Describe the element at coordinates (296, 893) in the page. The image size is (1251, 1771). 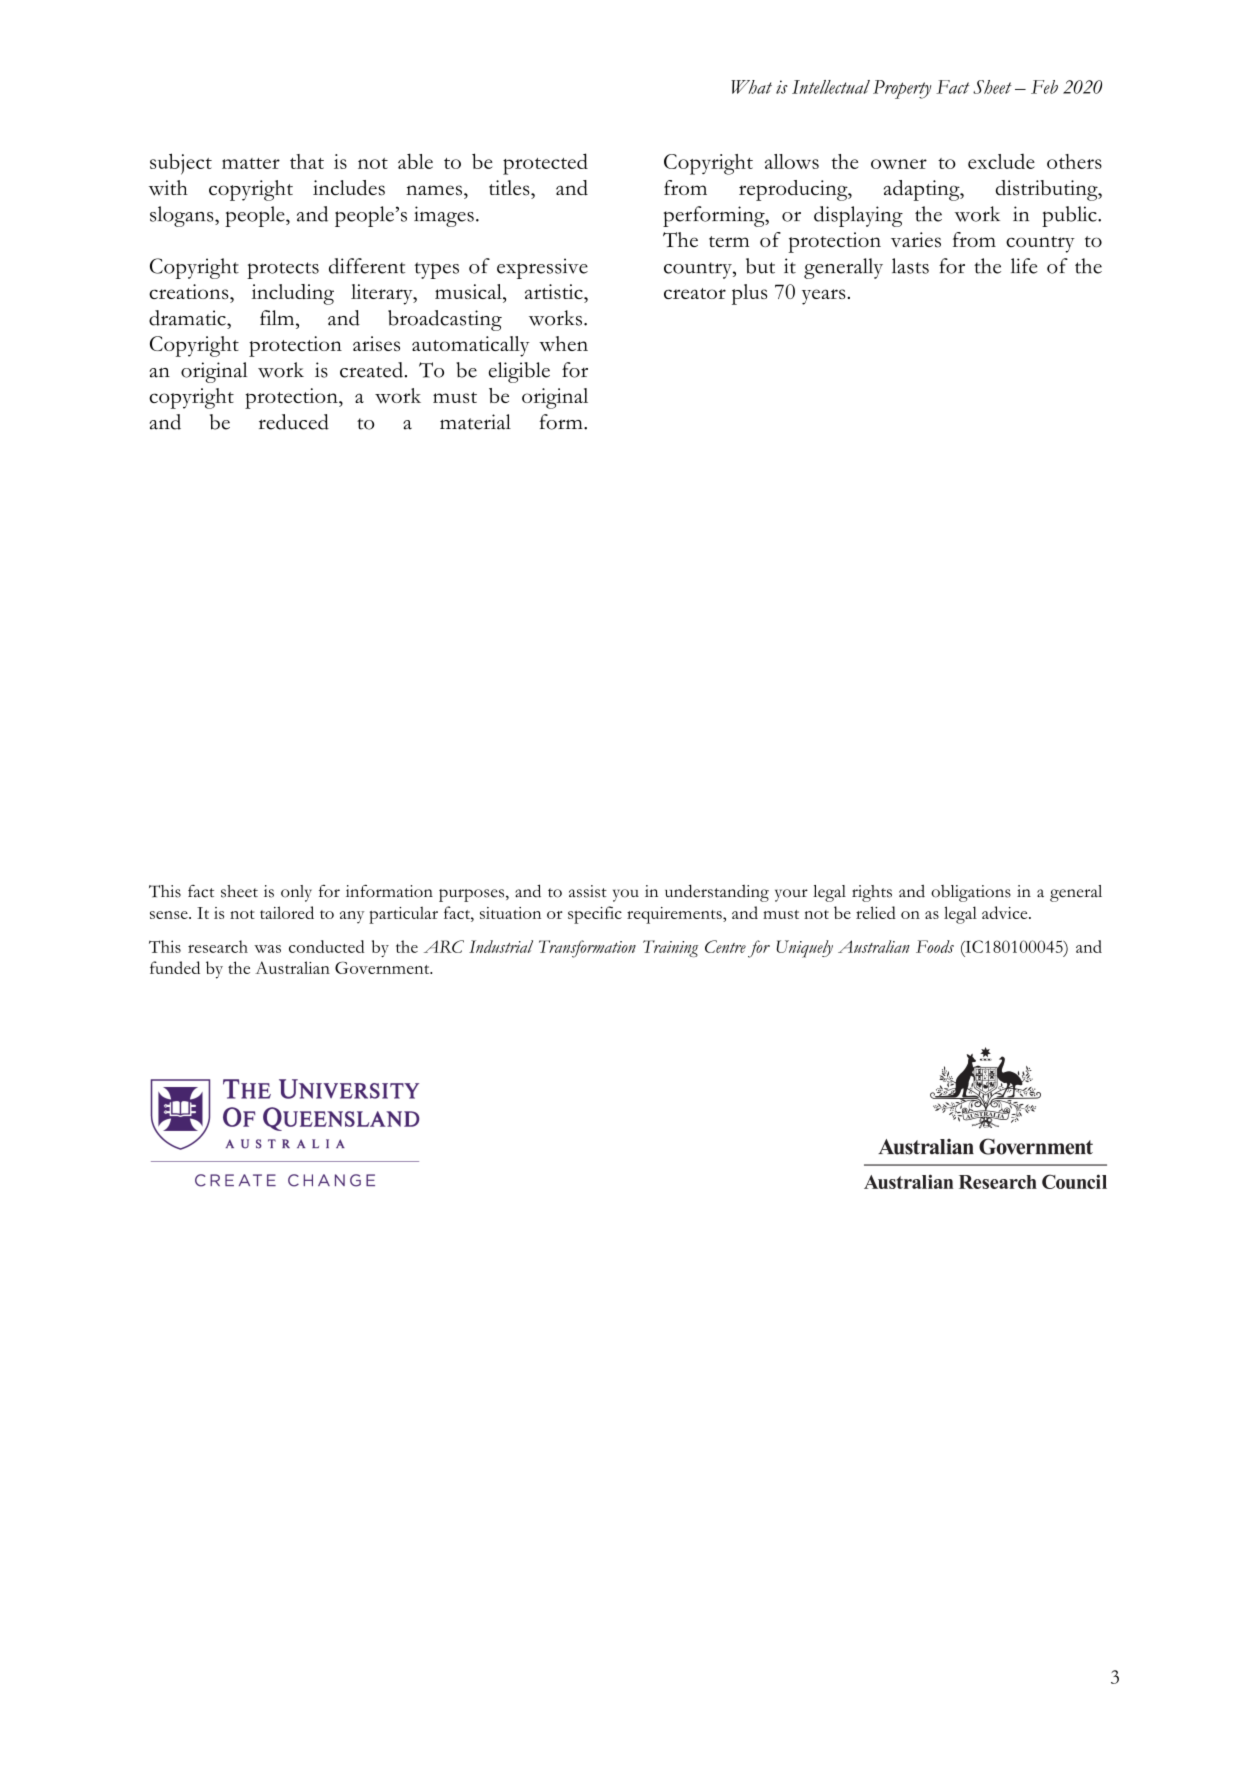
I see `only` at that location.
